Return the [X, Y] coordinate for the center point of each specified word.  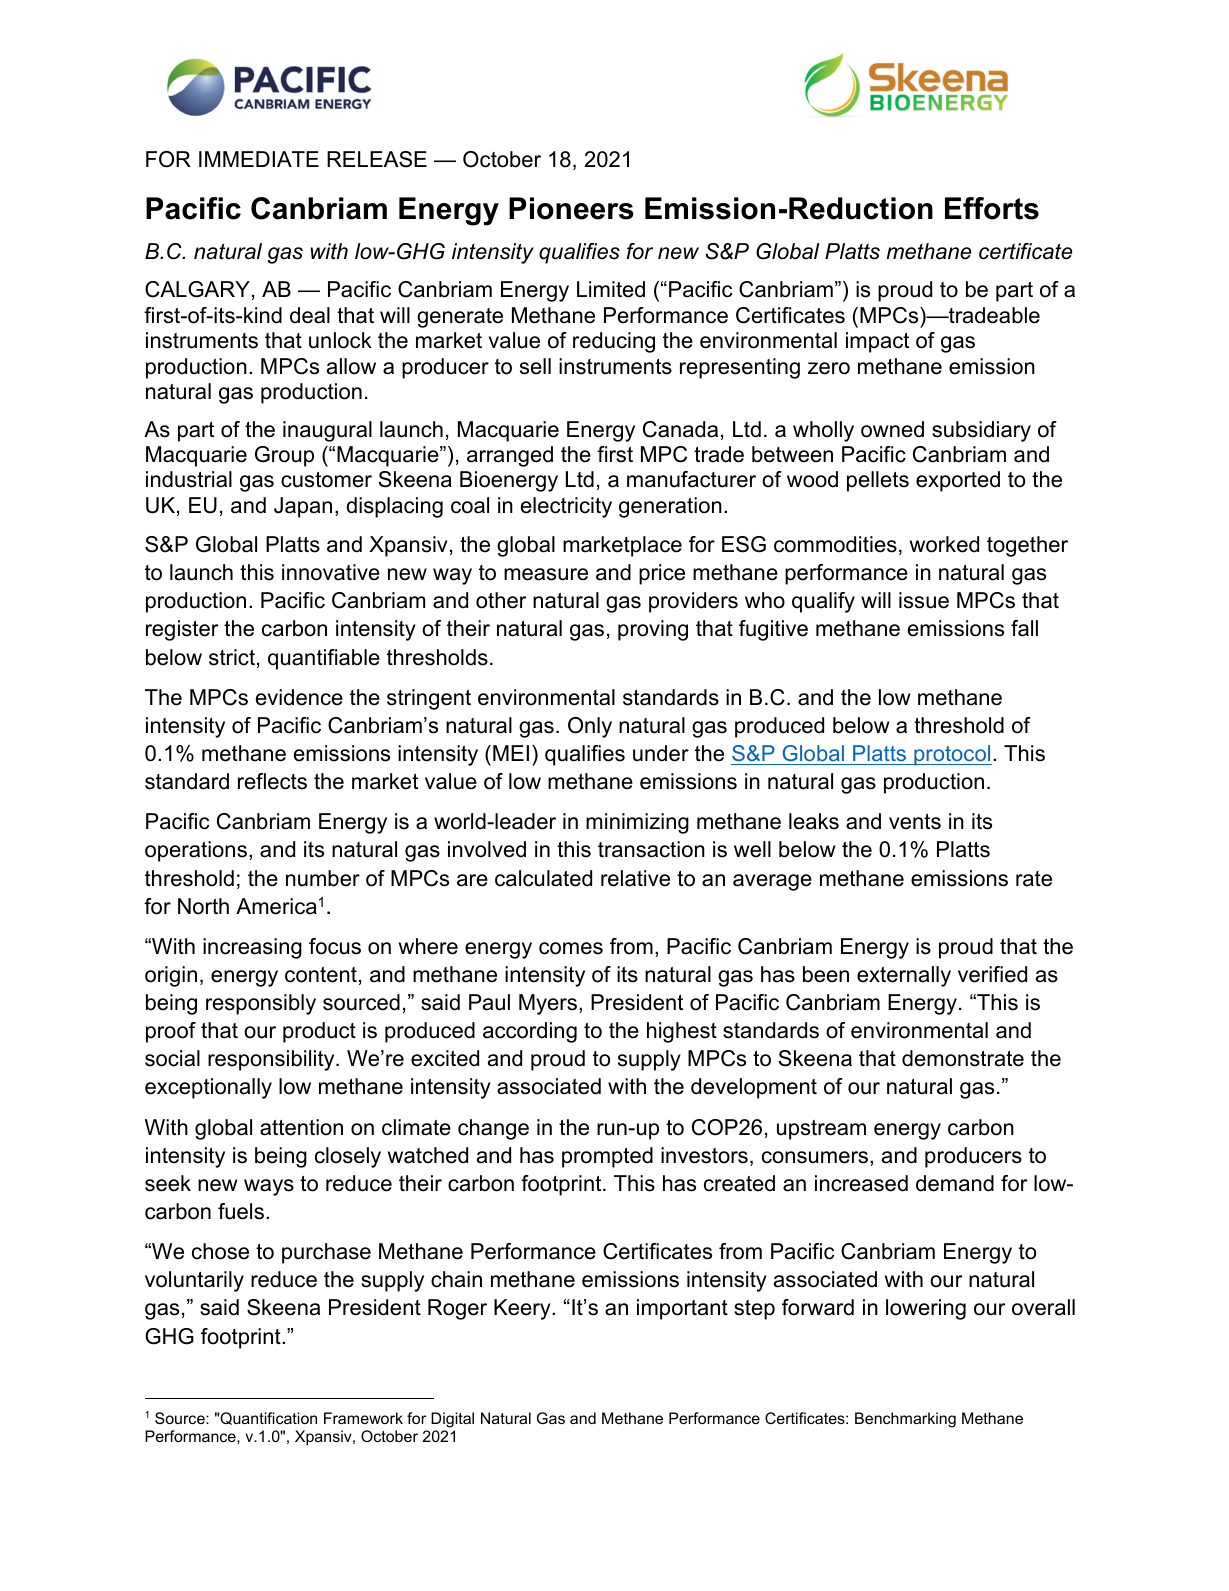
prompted [607, 1157]
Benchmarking [905, 1420]
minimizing [637, 823]
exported [958, 481]
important [682, 1309]
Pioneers [571, 208]
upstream [821, 1130]
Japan [303, 507]
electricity [566, 507]
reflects [272, 781]
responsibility [272, 1060]
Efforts [992, 208]
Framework [363, 1418]
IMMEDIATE [259, 159]
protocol [952, 755]
